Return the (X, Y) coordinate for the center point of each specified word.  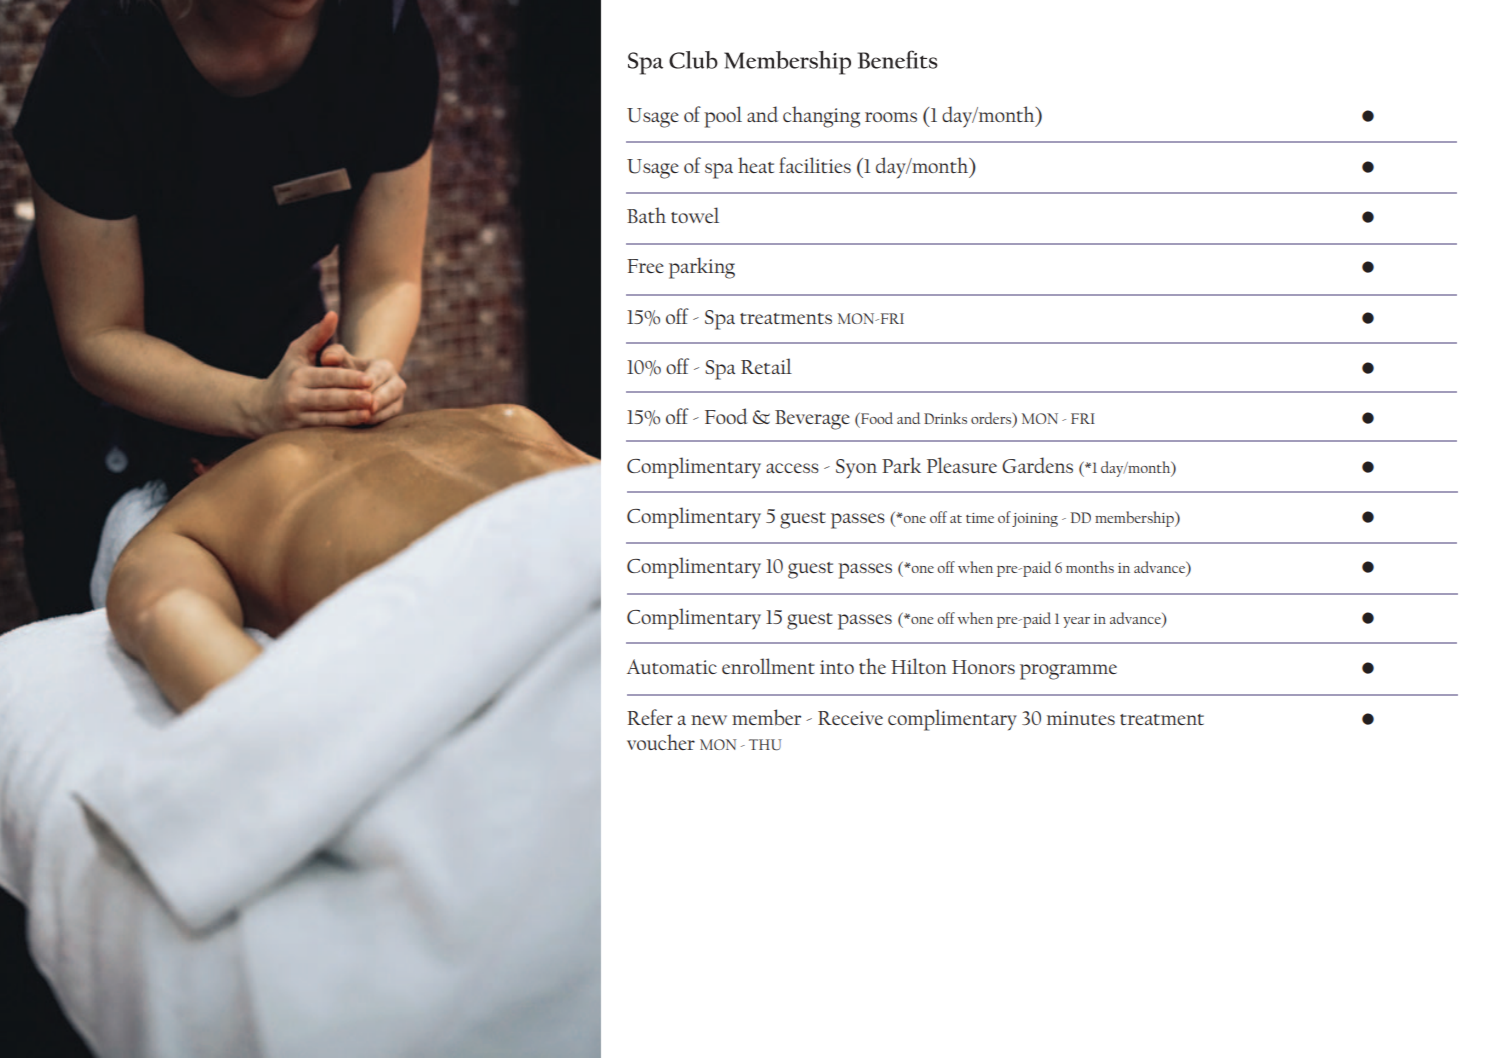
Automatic (672, 666)
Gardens (1037, 465)
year (1076, 622)
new (709, 720)
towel (695, 215)
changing (821, 117)
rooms (891, 117)
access (792, 468)
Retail (766, 366)
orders (992, 419)
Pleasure (962, 465)
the (872, 666)
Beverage (812, 420)
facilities (815, 165)
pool (723, 117)
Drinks (945, 418)
